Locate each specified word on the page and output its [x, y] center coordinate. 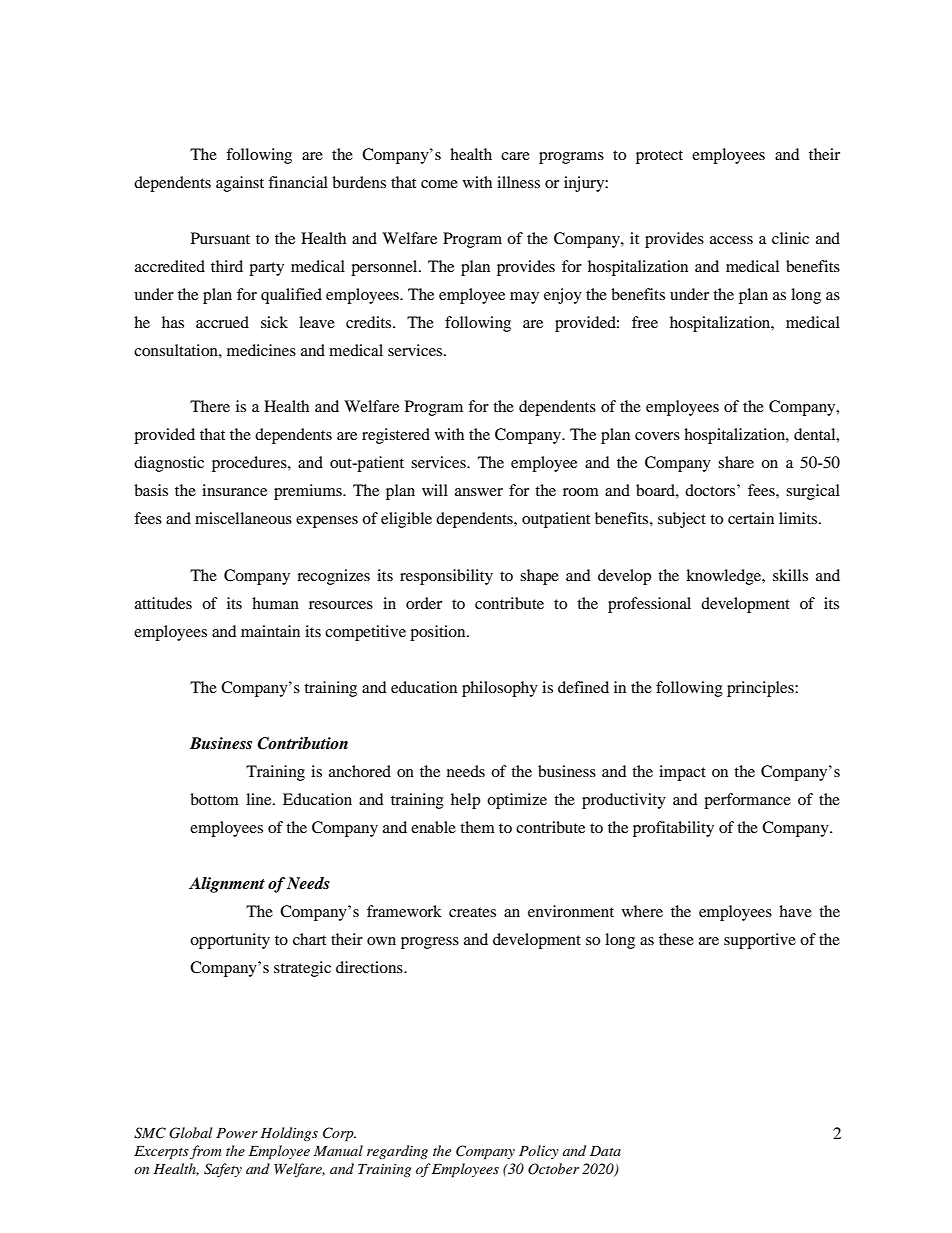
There [210, 406]
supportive [760, 941]
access [731, 240]
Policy [539, 1152]
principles [761, 689]
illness [518, 182]
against [240, 184]
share [736, 462]
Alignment [227, 885]
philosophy [500, 689]
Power [237, 1133]
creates [472, 912]
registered [396, 436]
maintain [270, 631]
